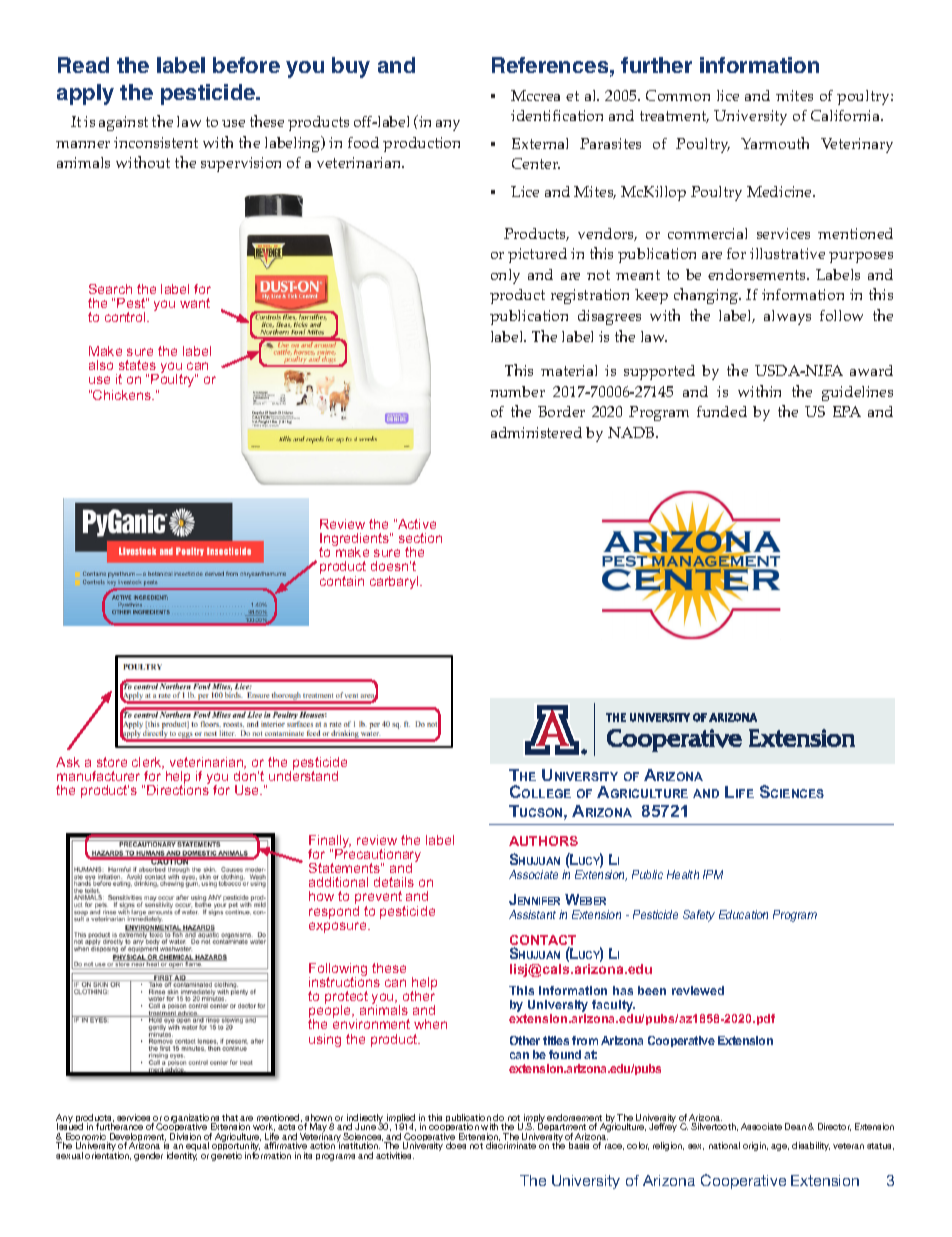 The image size is (952, 1237). I want to click on against, so click(123, 123).
